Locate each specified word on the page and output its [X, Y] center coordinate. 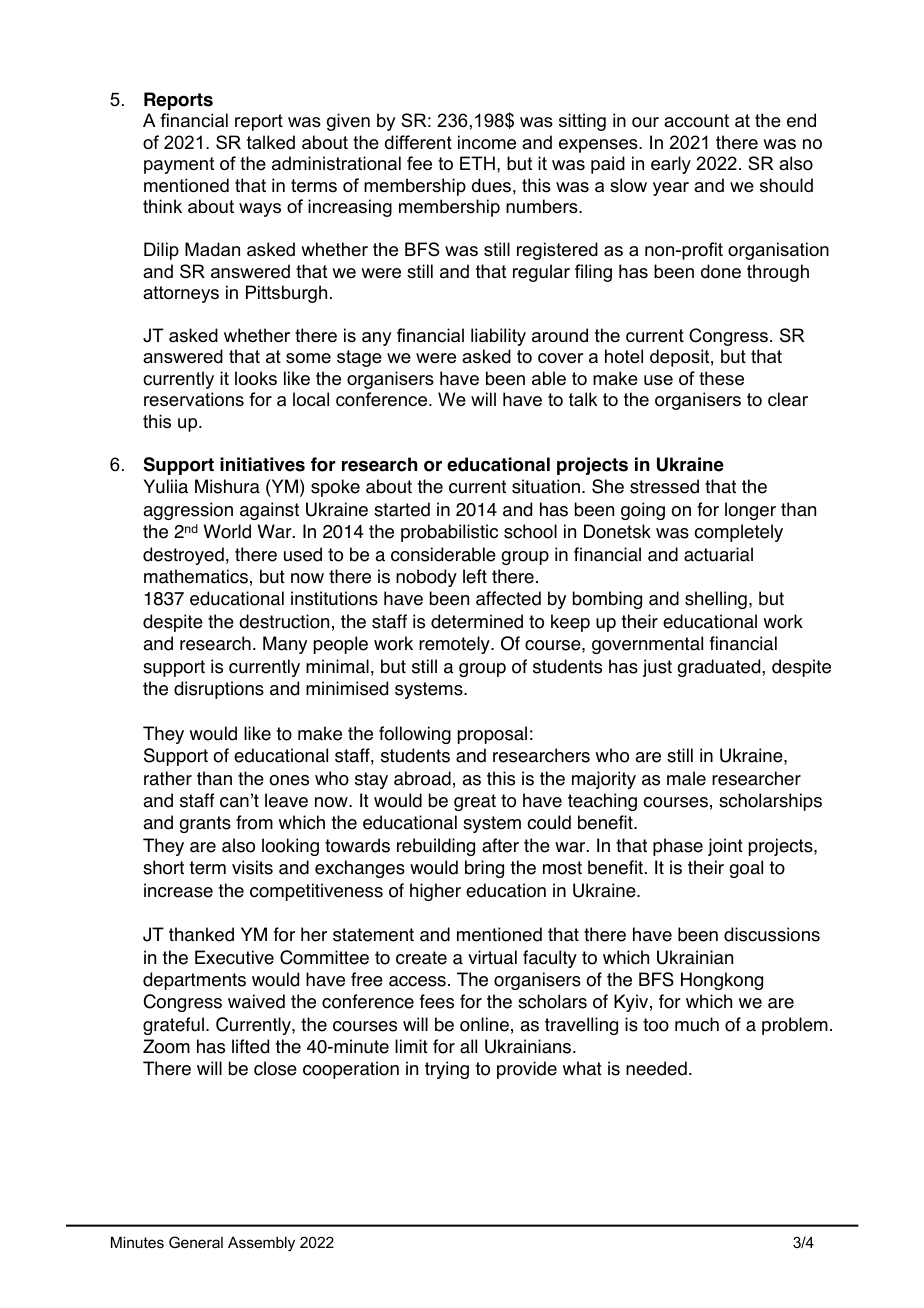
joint [725, 847]
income [487, 142]
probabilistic [449, 533]
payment [179, 165]
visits [252, 867]
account [696, 121]
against [269, 511]
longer [750, 511]
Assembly [261, 1244]
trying [447, 1070]
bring [484, 869]
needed [656, 1068]
